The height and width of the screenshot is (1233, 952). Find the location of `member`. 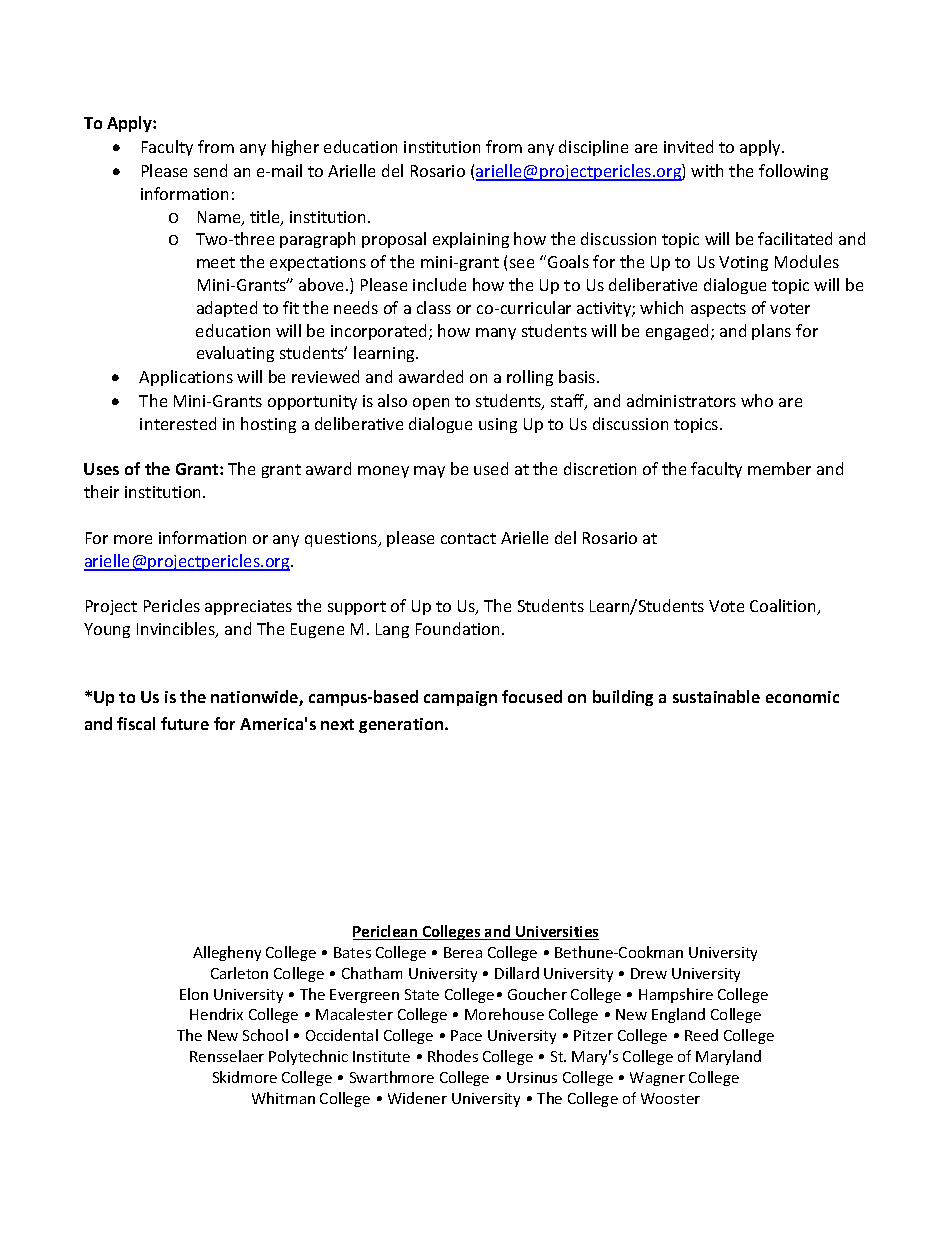

member is located at coordinates (779, 468).
